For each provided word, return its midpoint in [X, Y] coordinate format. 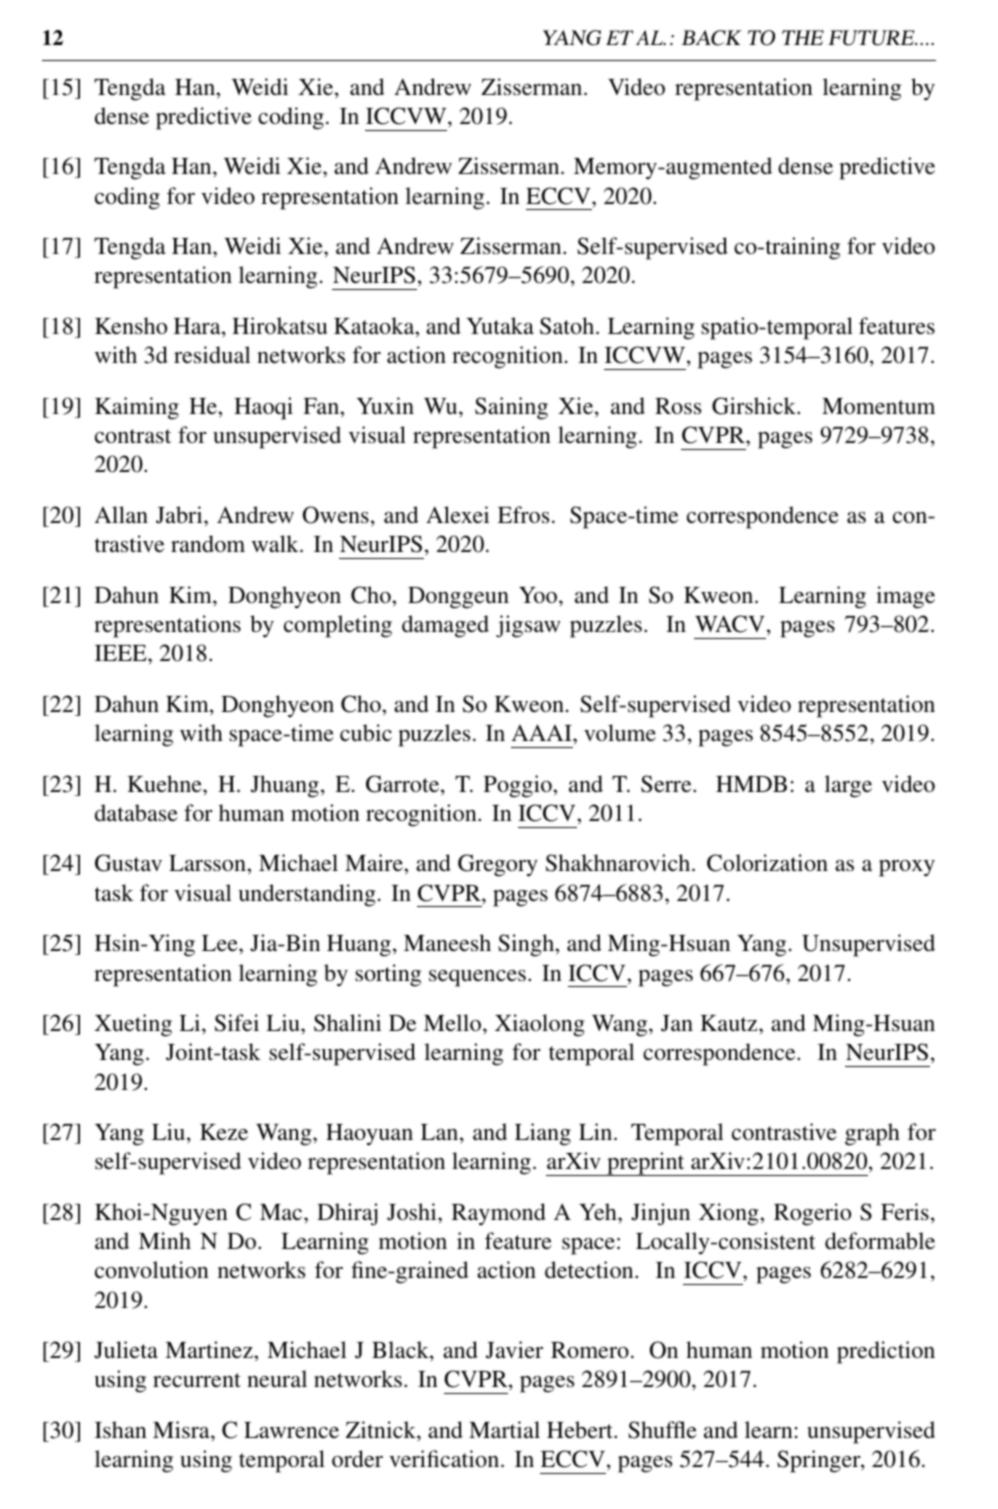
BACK [711, 38]
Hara [198, 327]
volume [620, 732]
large [848, 786]
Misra [182, 1429]
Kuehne [165, 783]
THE [803, 37]
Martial [504, 1429]
